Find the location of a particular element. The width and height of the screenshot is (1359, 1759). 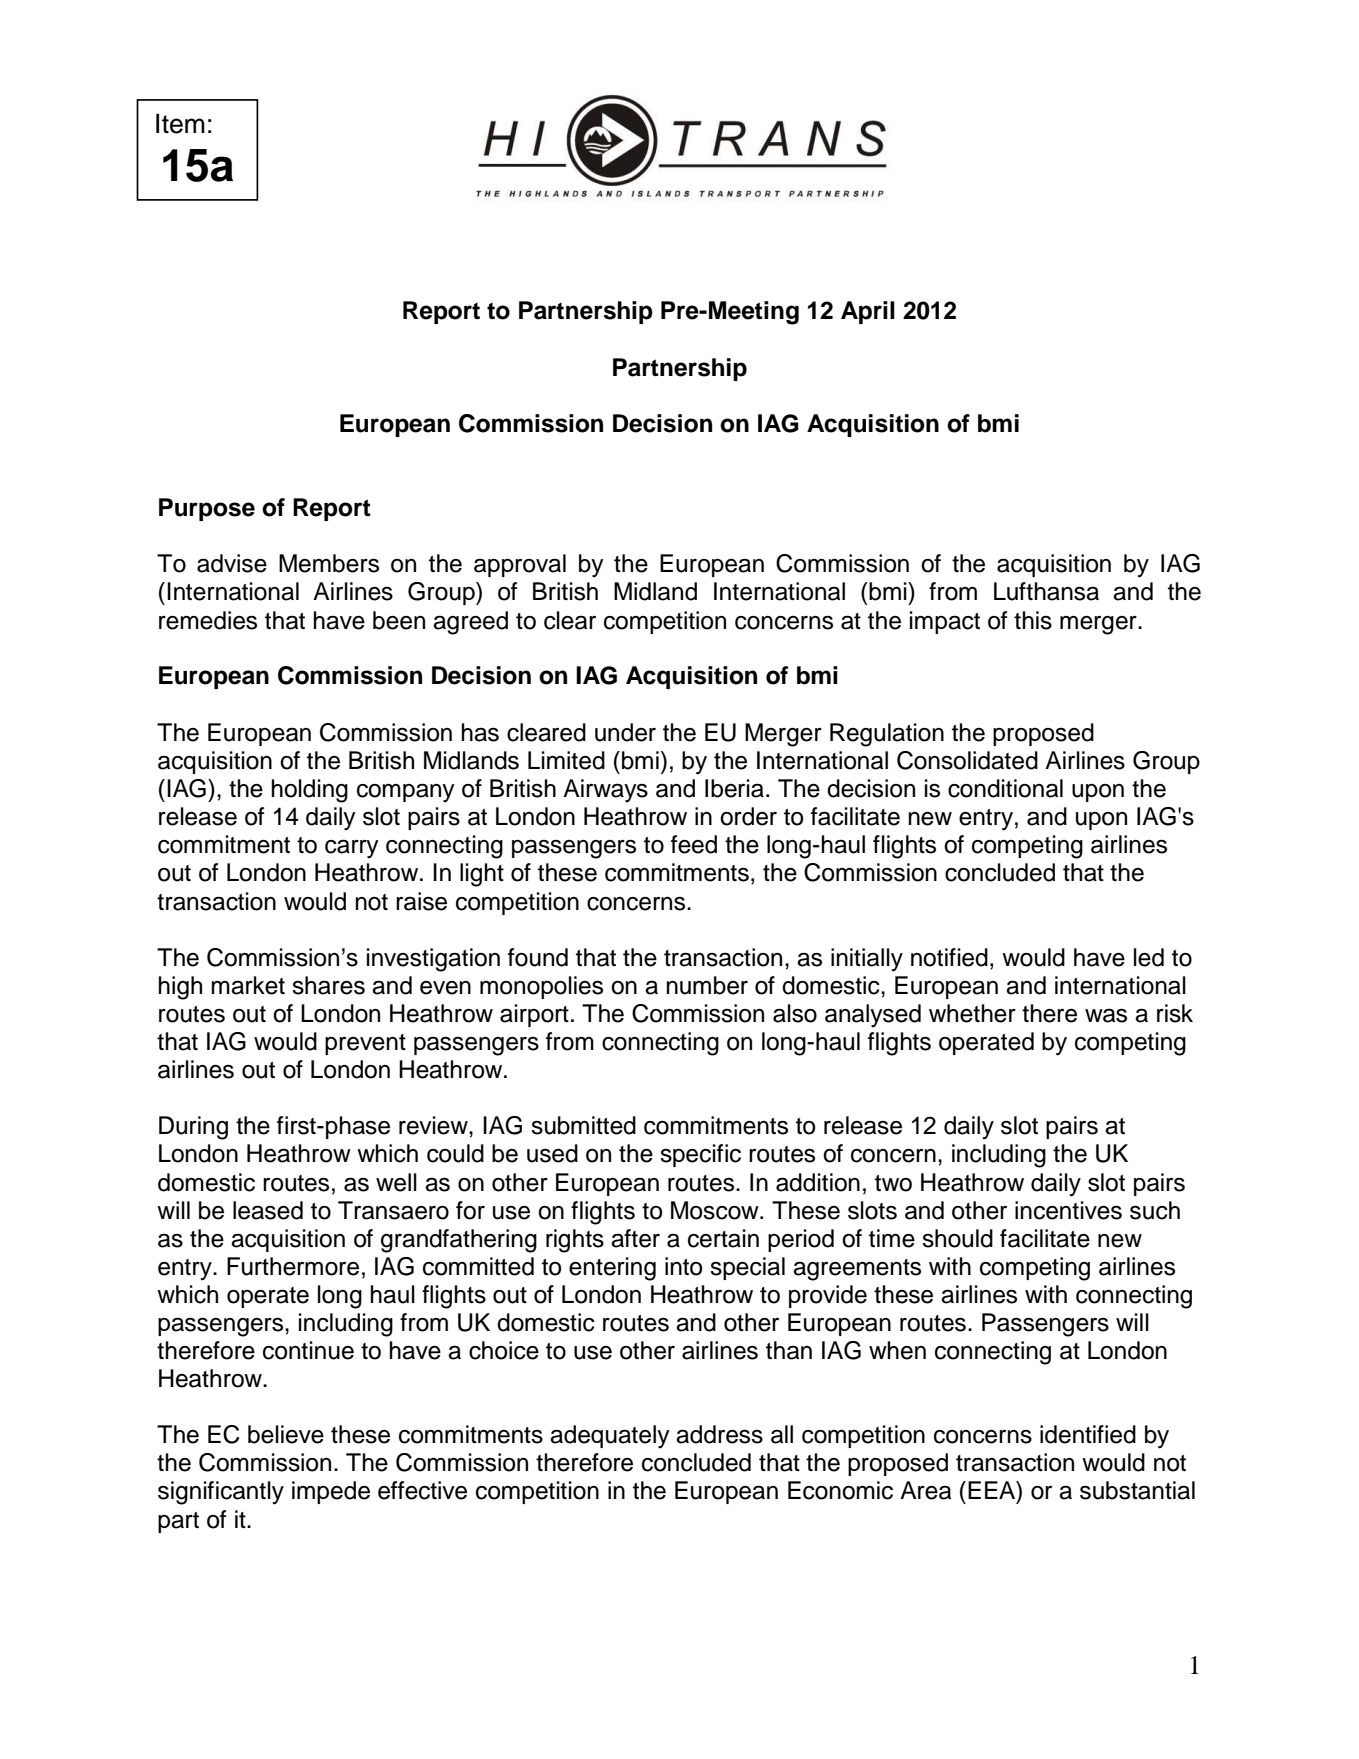

holding is located at coordinates (309, 791).
